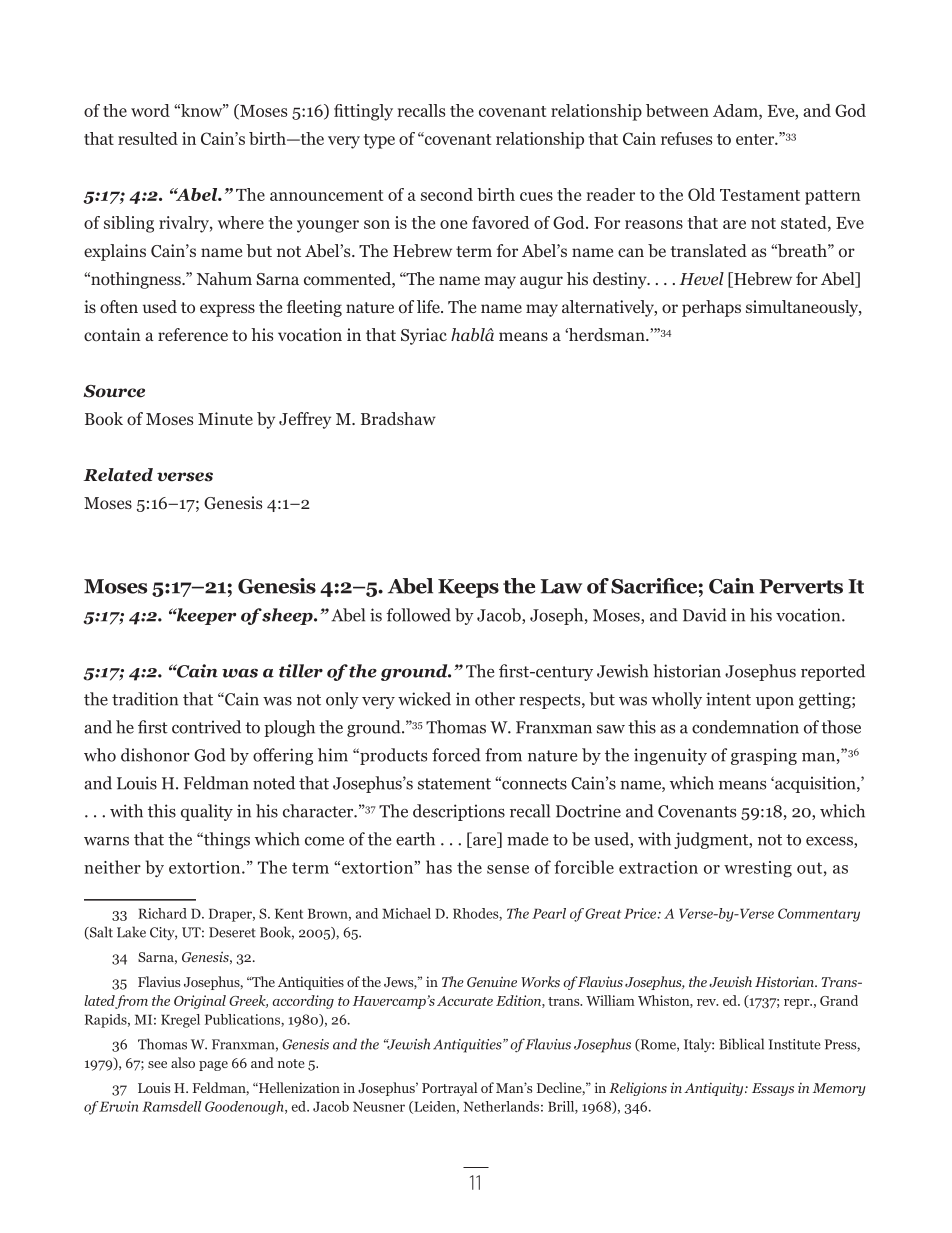 This screenshot has height=1233, width=952. Describe the element at coordinates (183, 1062) in the screenshot. I see `also` at that location.
